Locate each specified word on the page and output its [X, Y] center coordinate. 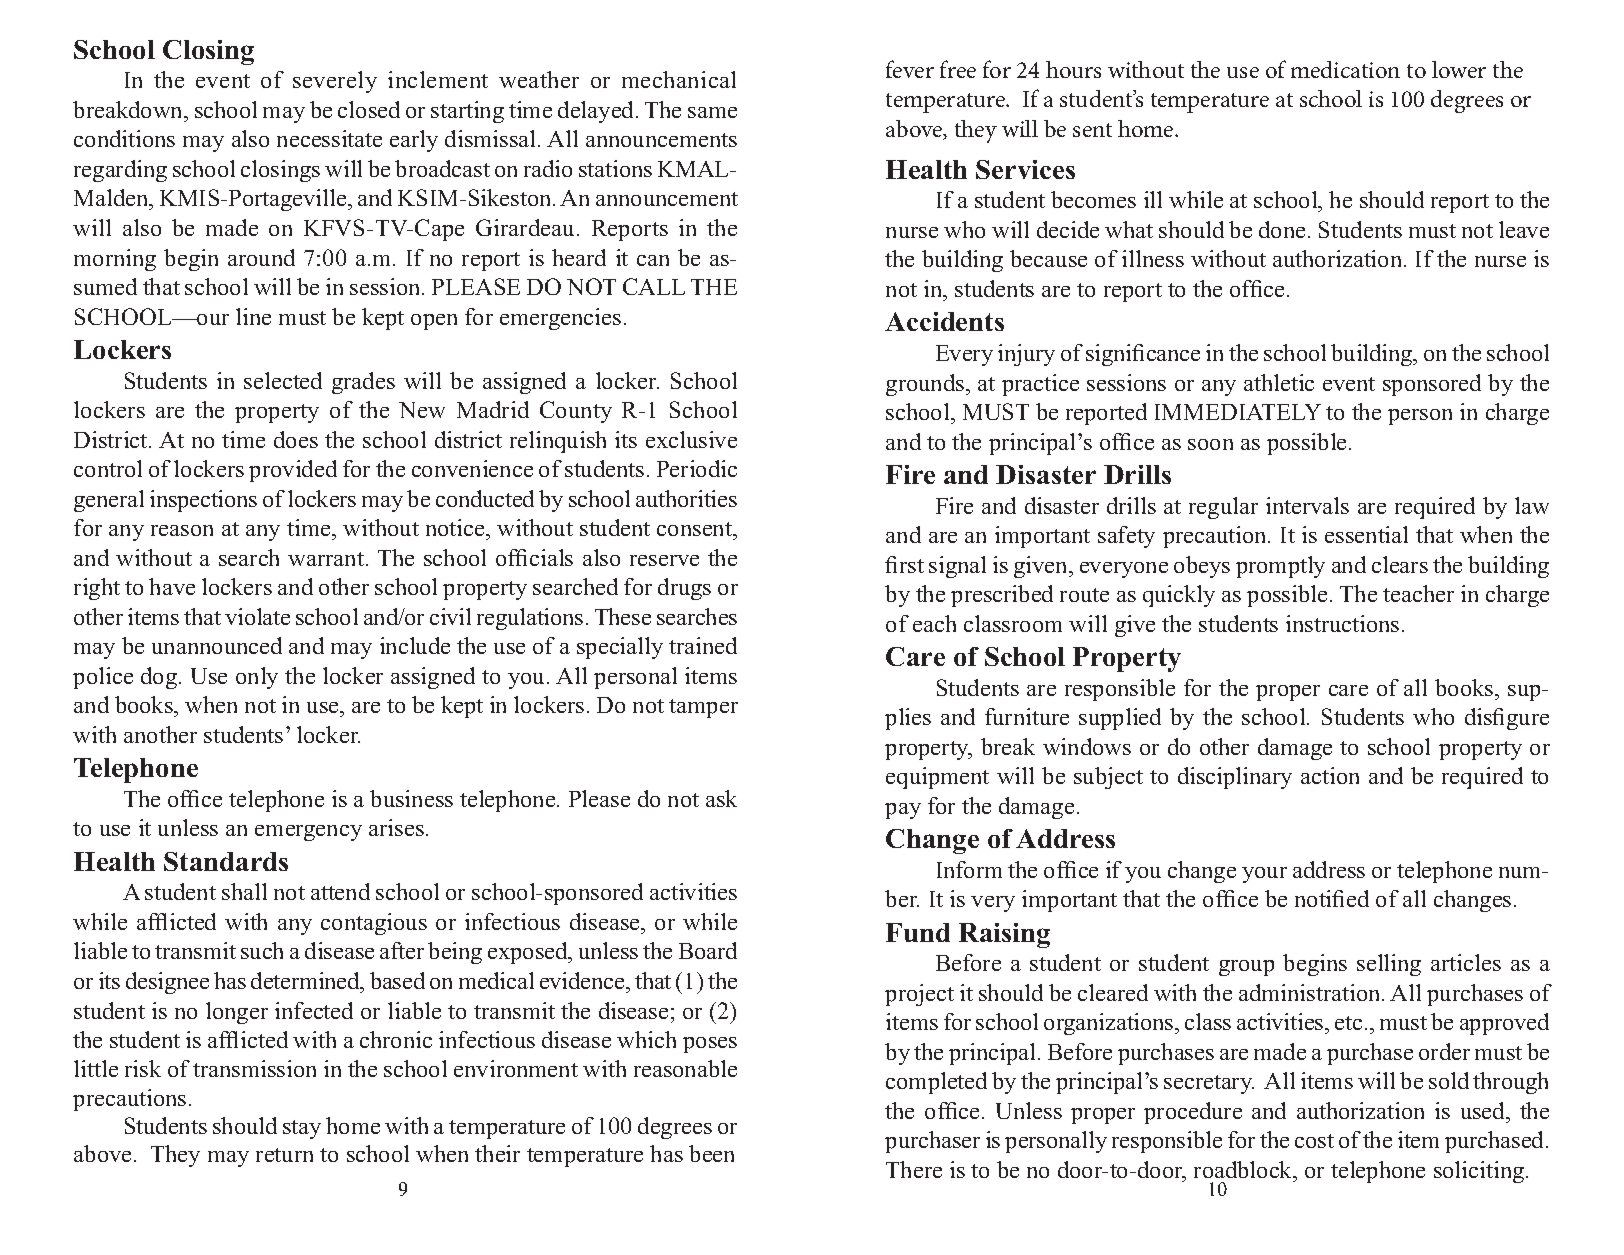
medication [1345, 69]
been [711, 1153]
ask [721, 798]
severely [335, 82]
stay [302, 1129]
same [712, 112]
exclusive [691, 439]
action [1330, 775]
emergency [308, 833]
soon [1210, 444]
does [296, 439]
